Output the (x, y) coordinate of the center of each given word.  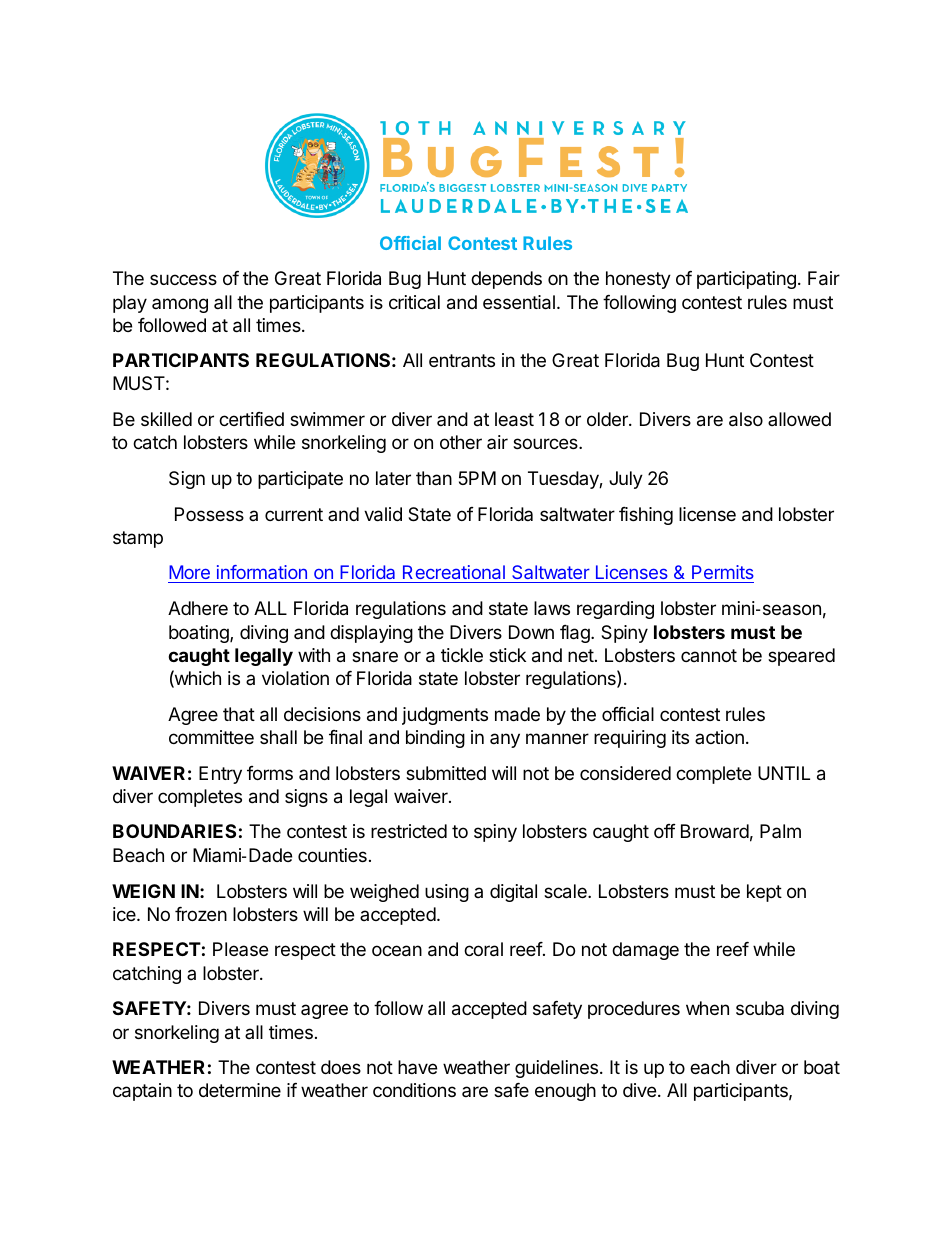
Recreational (454, 574)
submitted (446, 773)
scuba (760, 1008)
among (180, 305)
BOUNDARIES (174, 831)
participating (746, 280)
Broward (715, 831)
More (190, 574)
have (417, 1067)
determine (240, 1090)
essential (519, 302)
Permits (722, 574)
